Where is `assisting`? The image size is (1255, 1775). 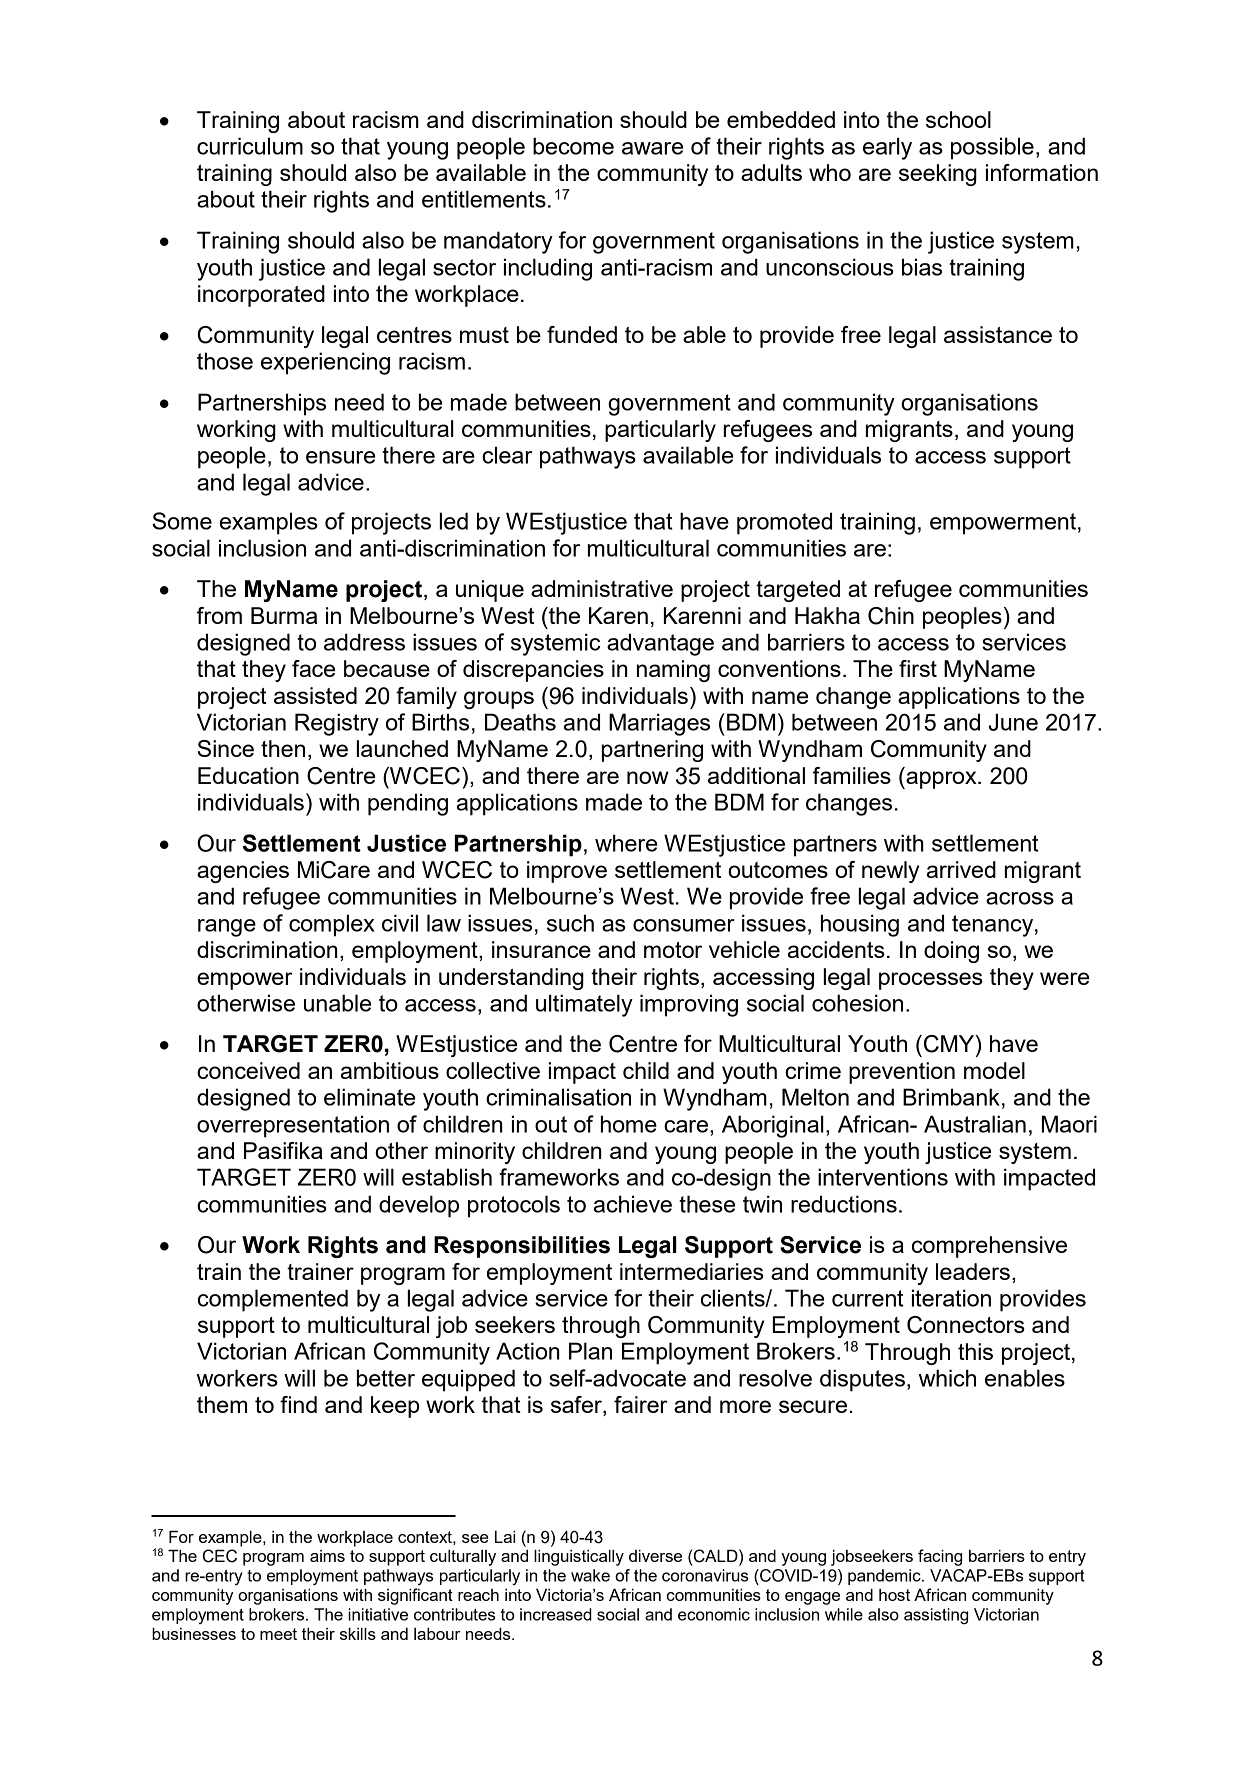 assisting is located at coordinates (936, 1616).
